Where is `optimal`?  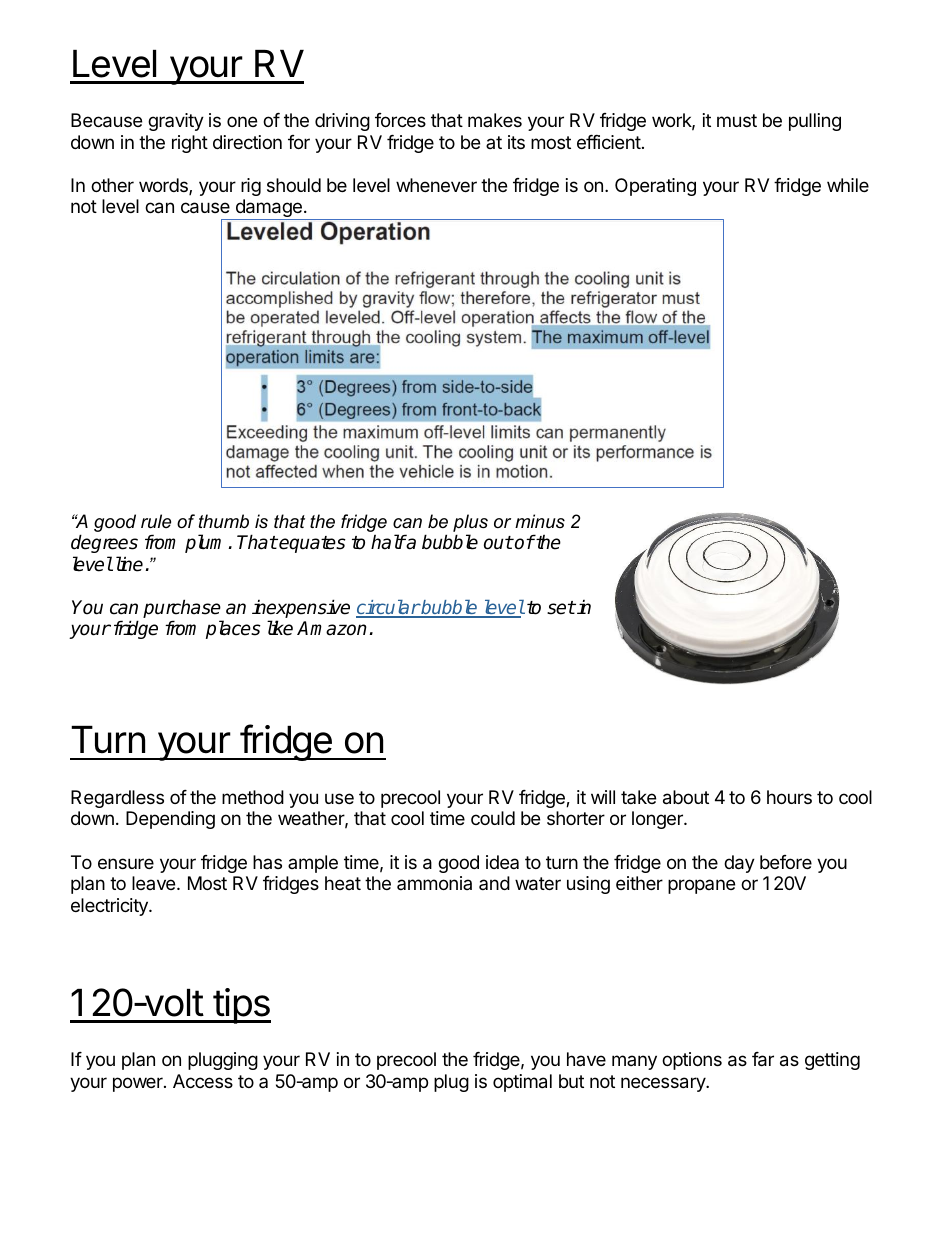
optimal is located at coordinates (522, 1083).
